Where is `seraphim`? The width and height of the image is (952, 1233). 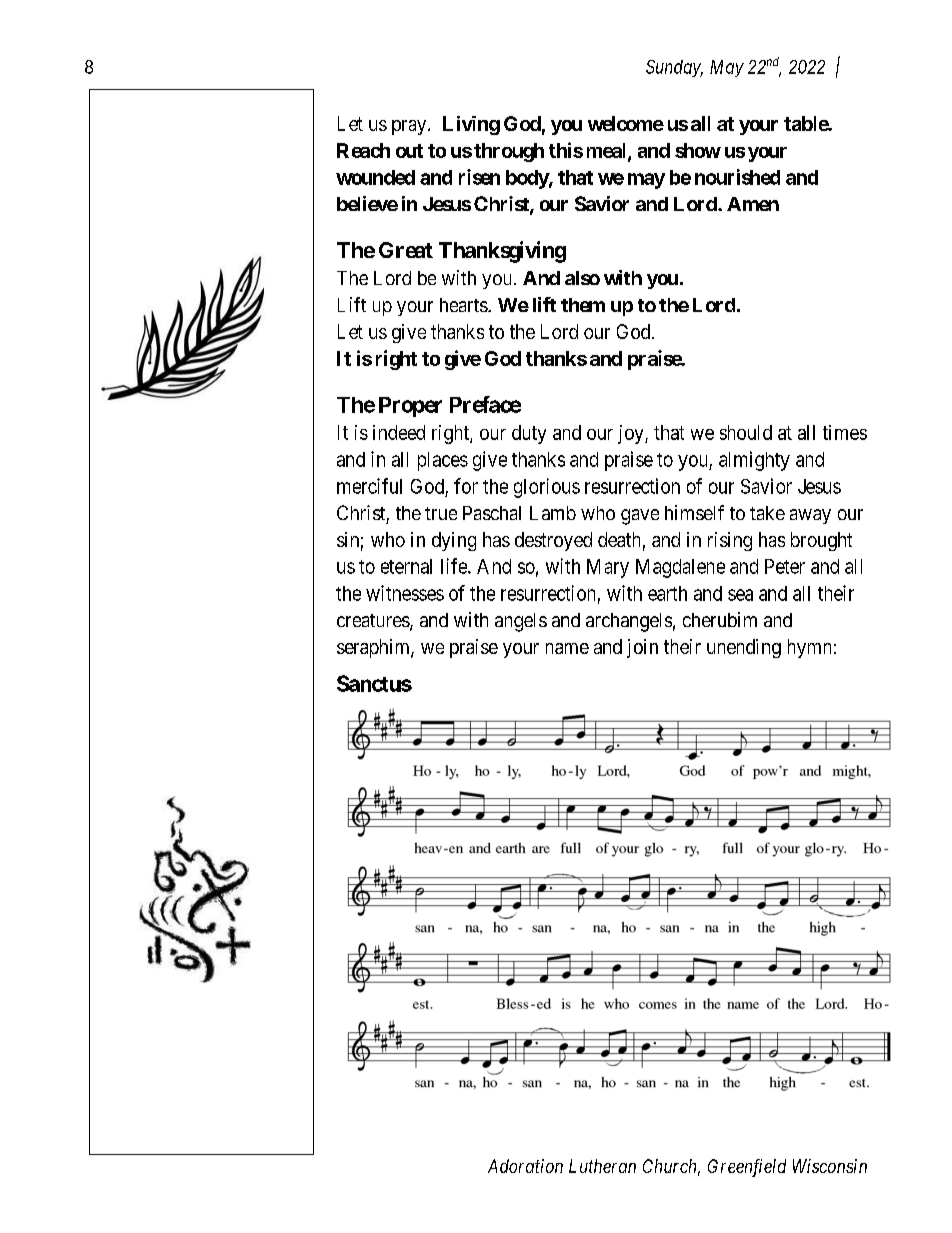
seraphim is located at coordinates (374, 648).
